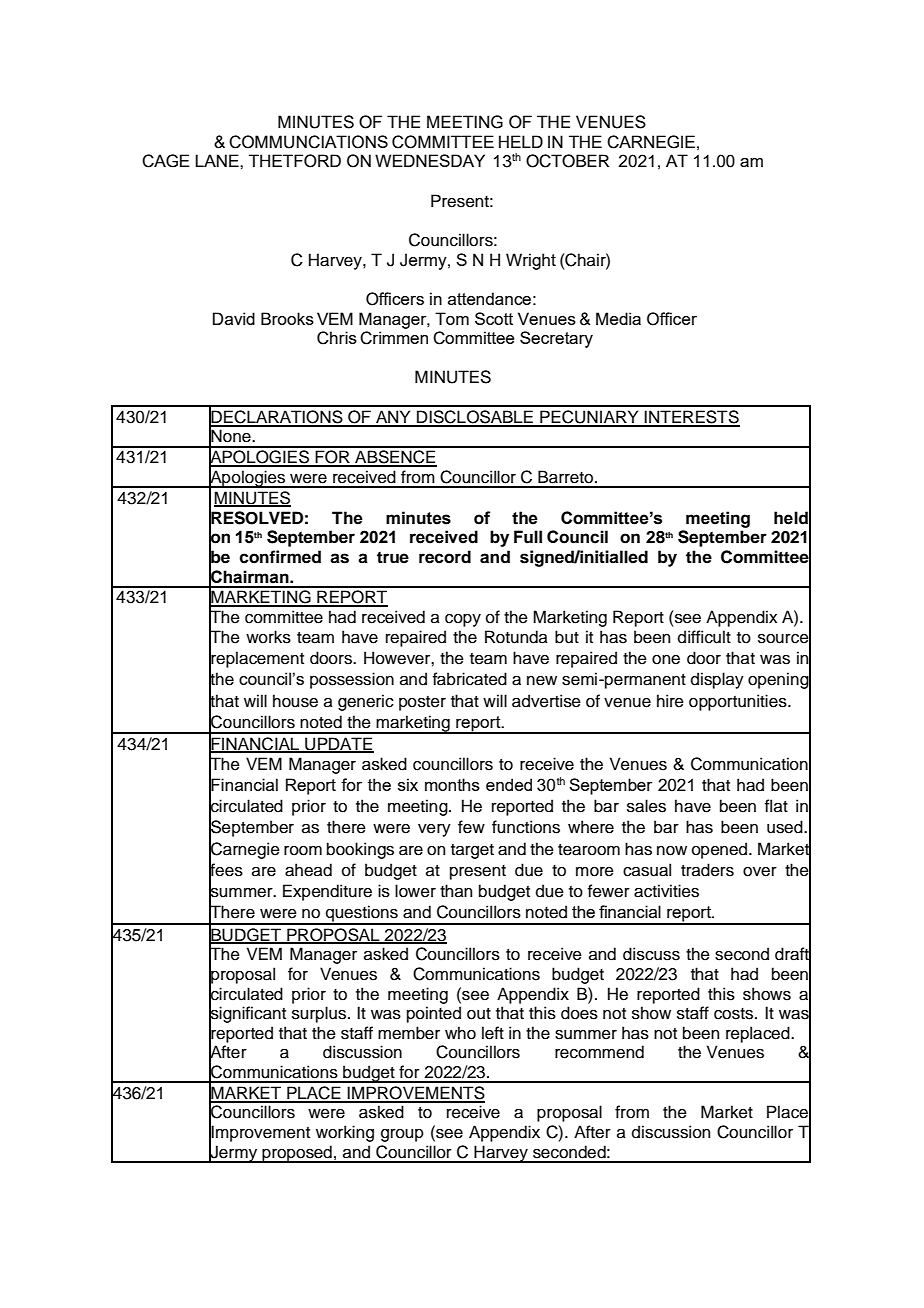  I want to click on Media, so click(618, 318).
